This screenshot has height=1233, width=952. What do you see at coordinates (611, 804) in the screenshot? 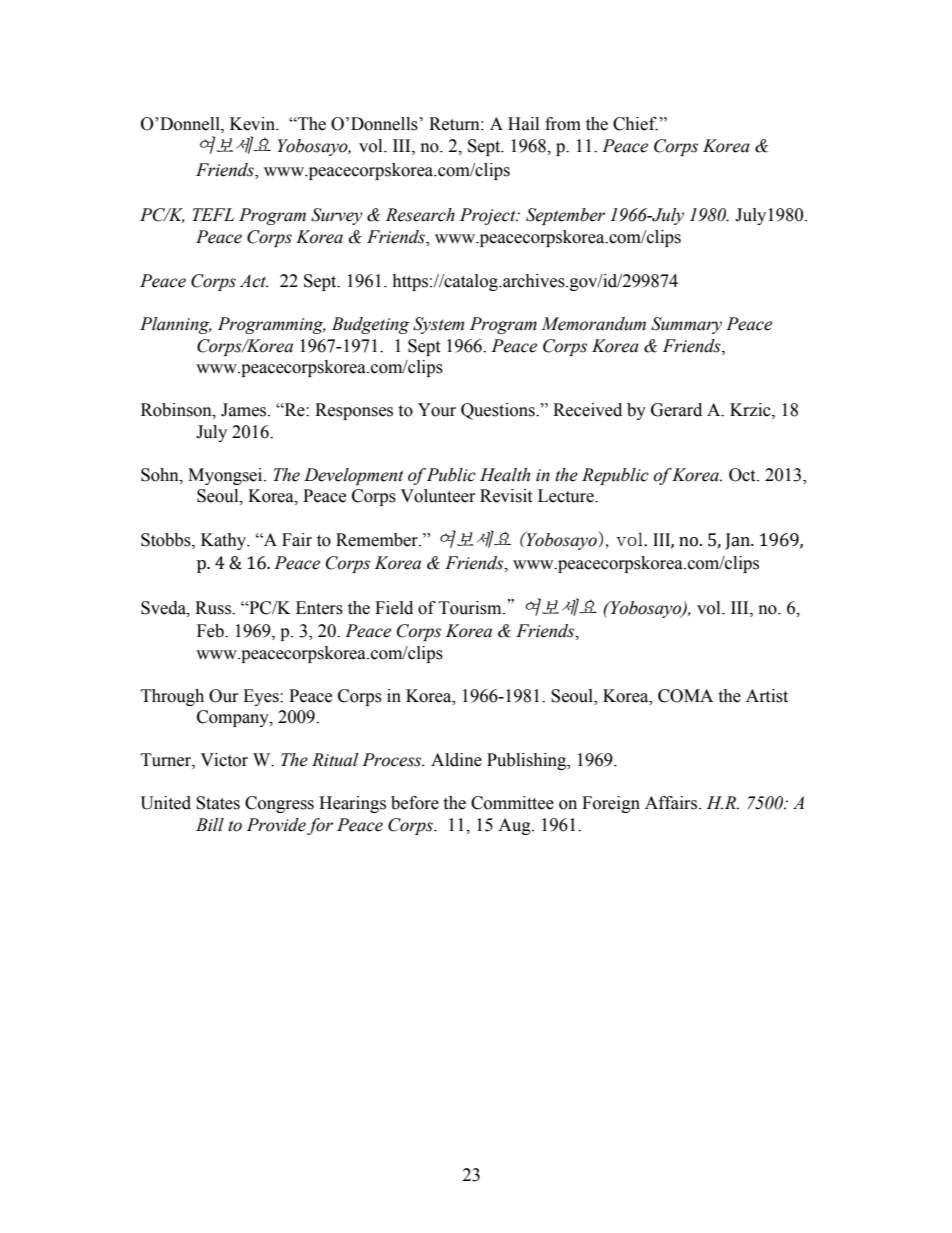
I see `Foreign` at bounding box center [611, 804].
